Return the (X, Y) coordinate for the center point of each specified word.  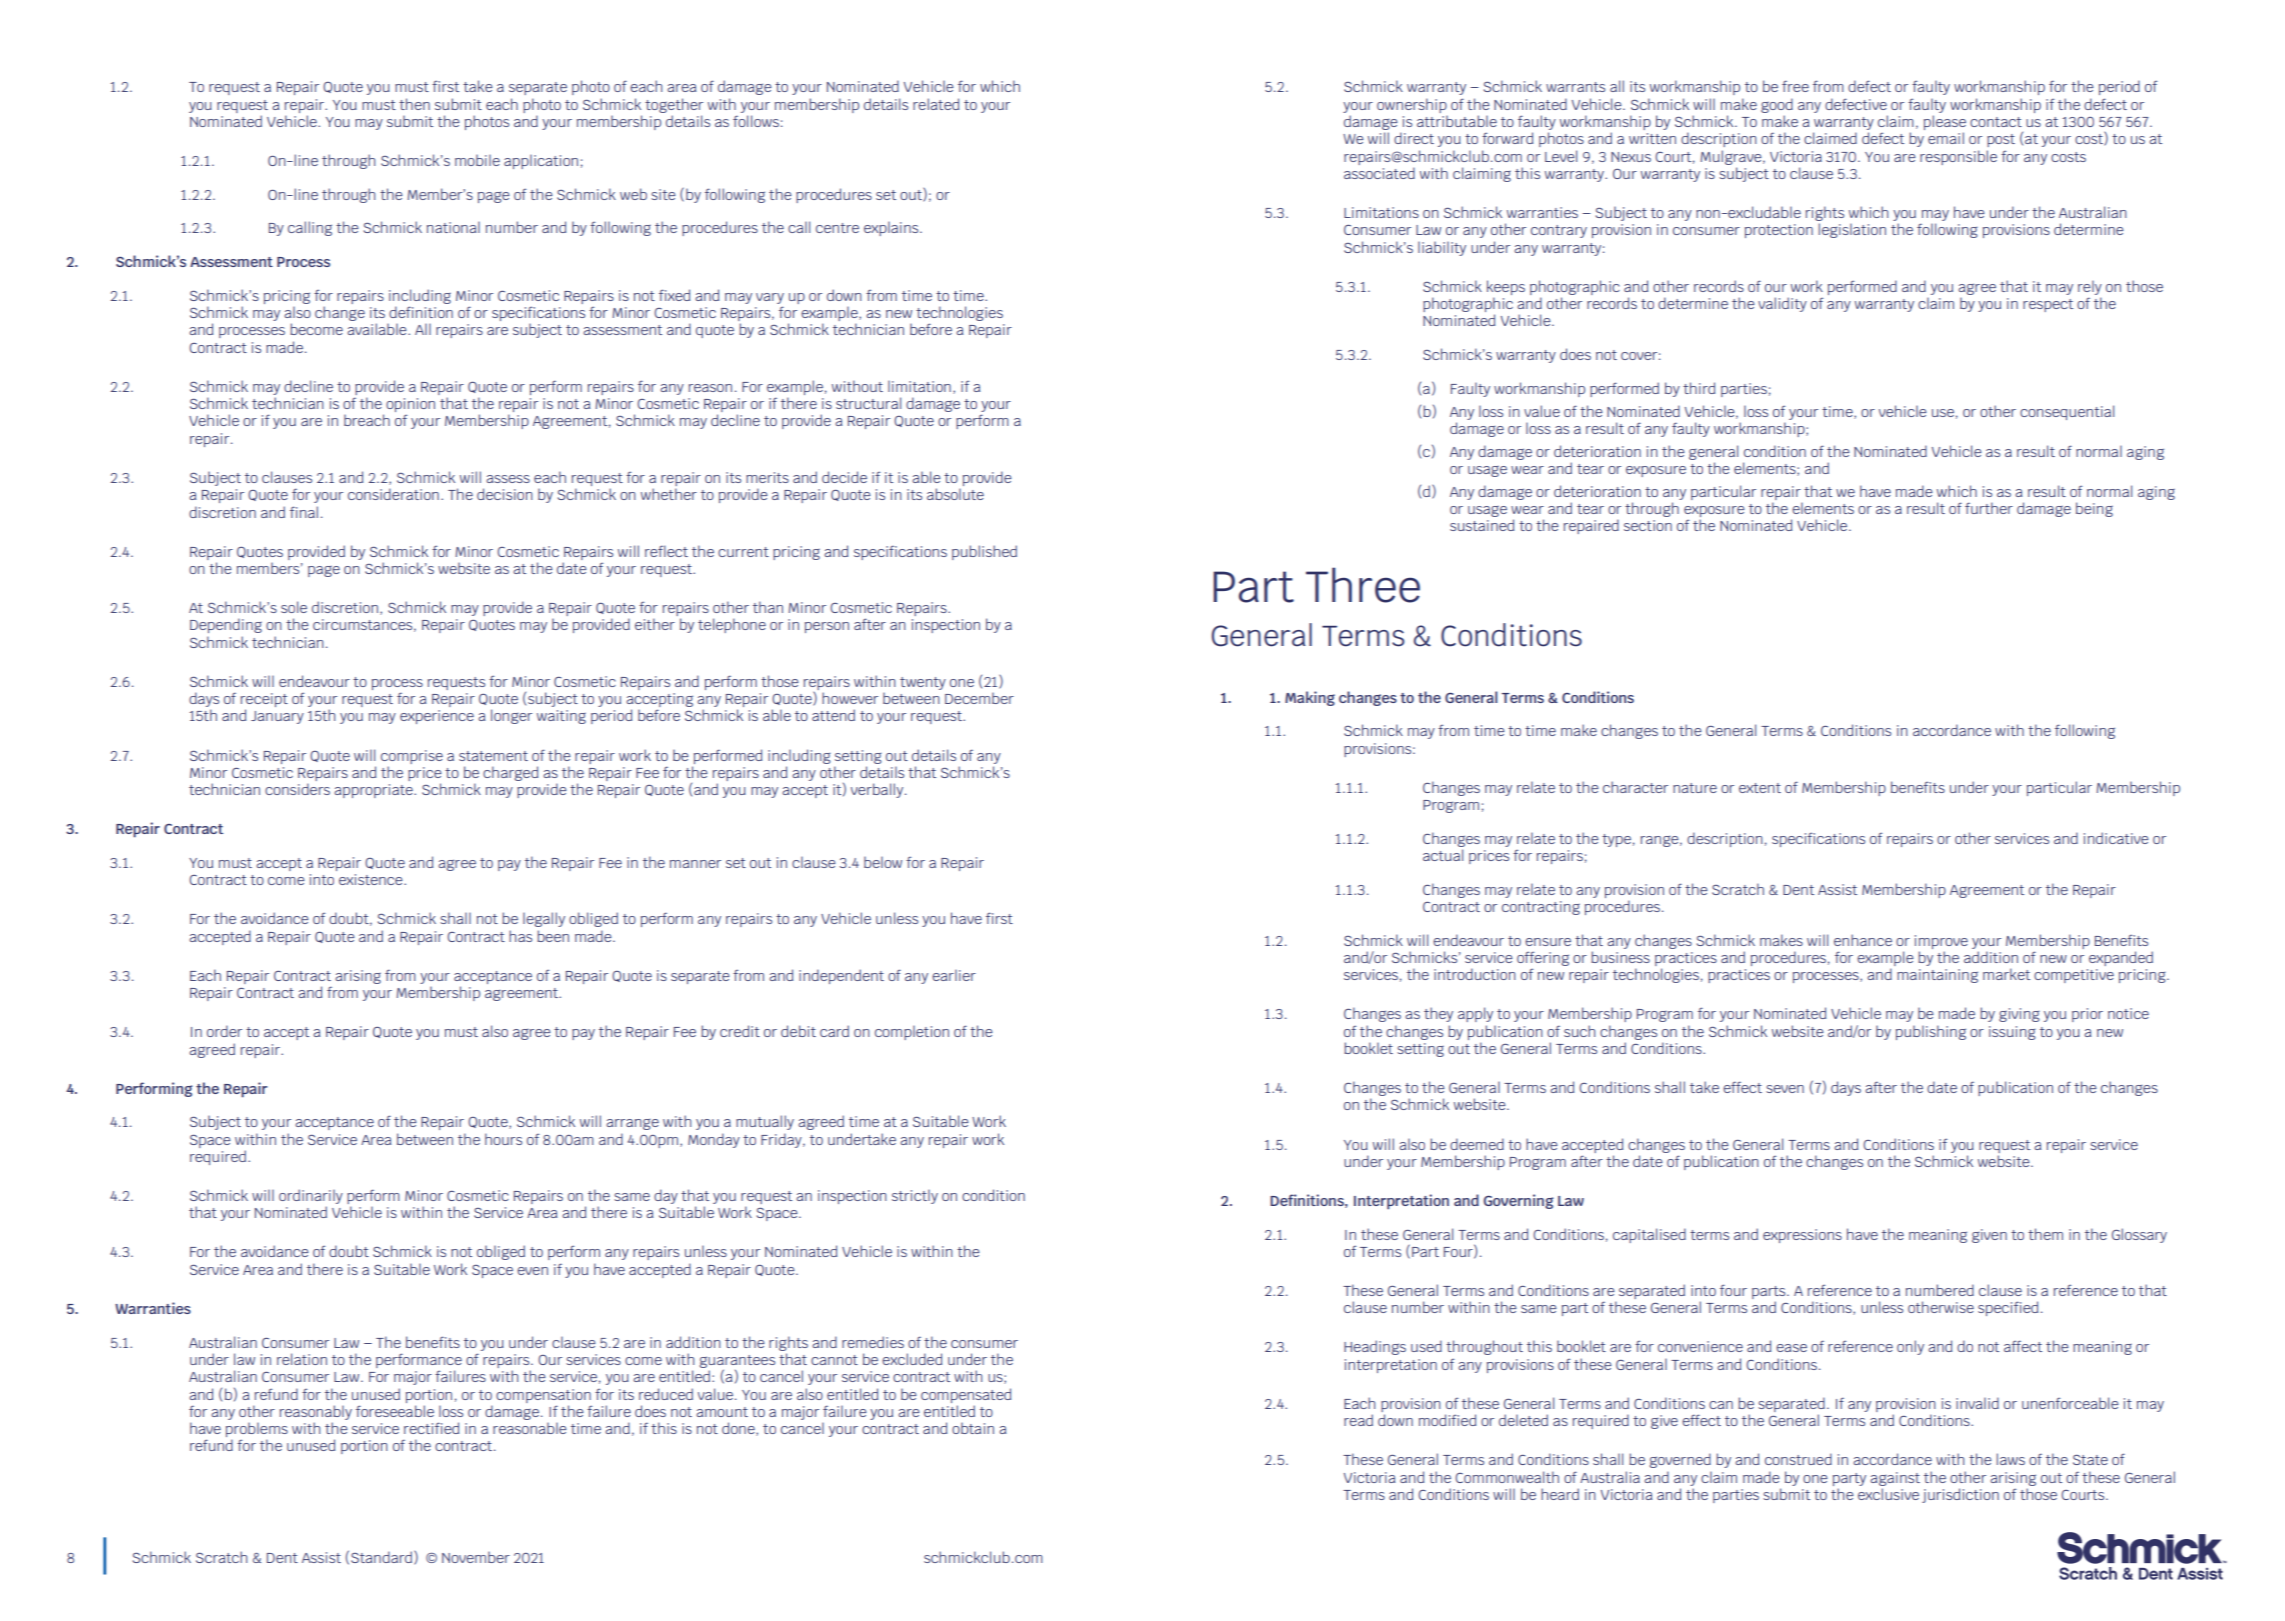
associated (1379, 173)
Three (1363, 585)
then (414, 104)
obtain (973, 1428)
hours (503, 1139)
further (1989, 508)
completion (912, 1033)
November (476, 1557)
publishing (1931, 1032)
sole (294, 607)
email (1946, 138)
